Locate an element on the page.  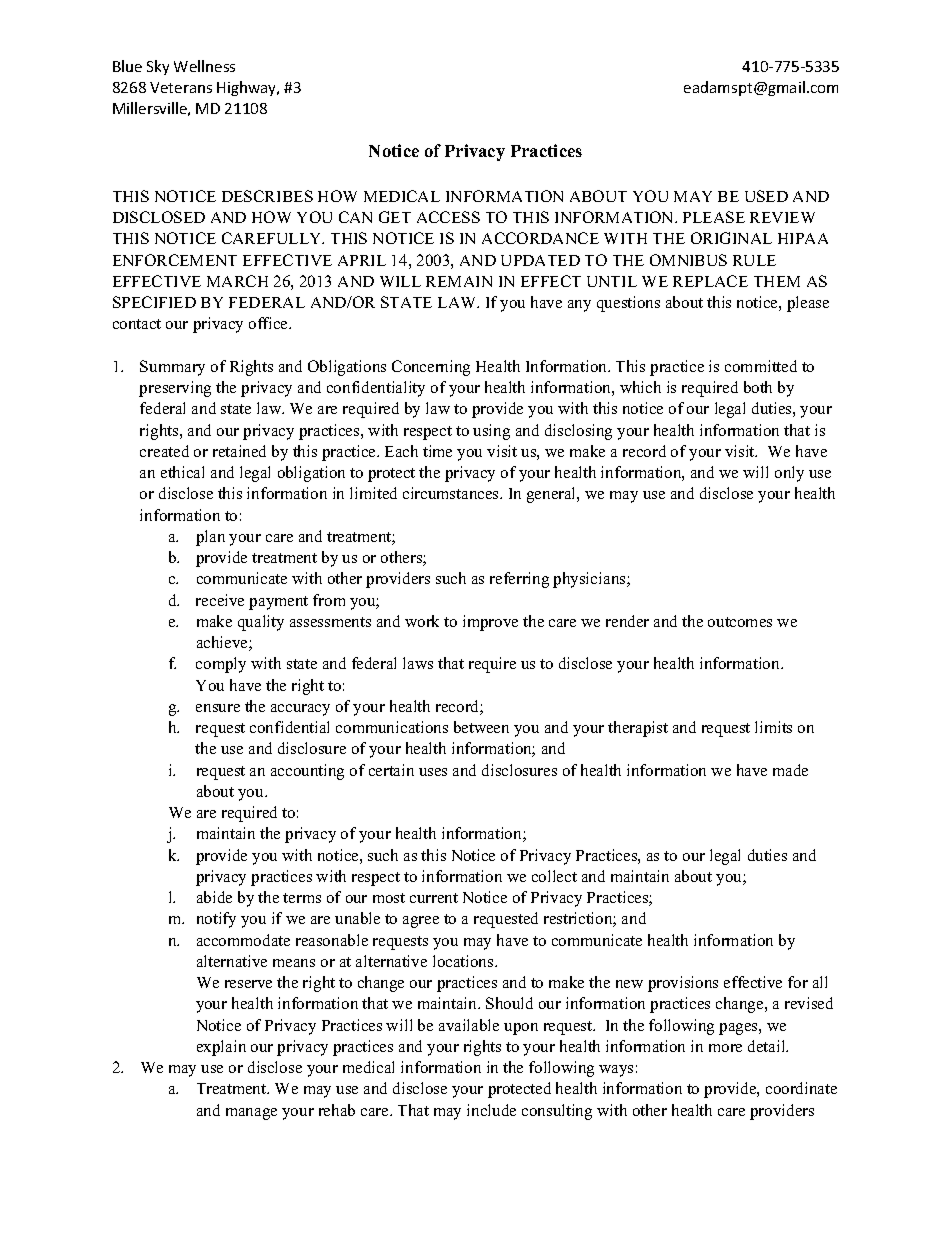
include is located at coordinates (491, 1110).
